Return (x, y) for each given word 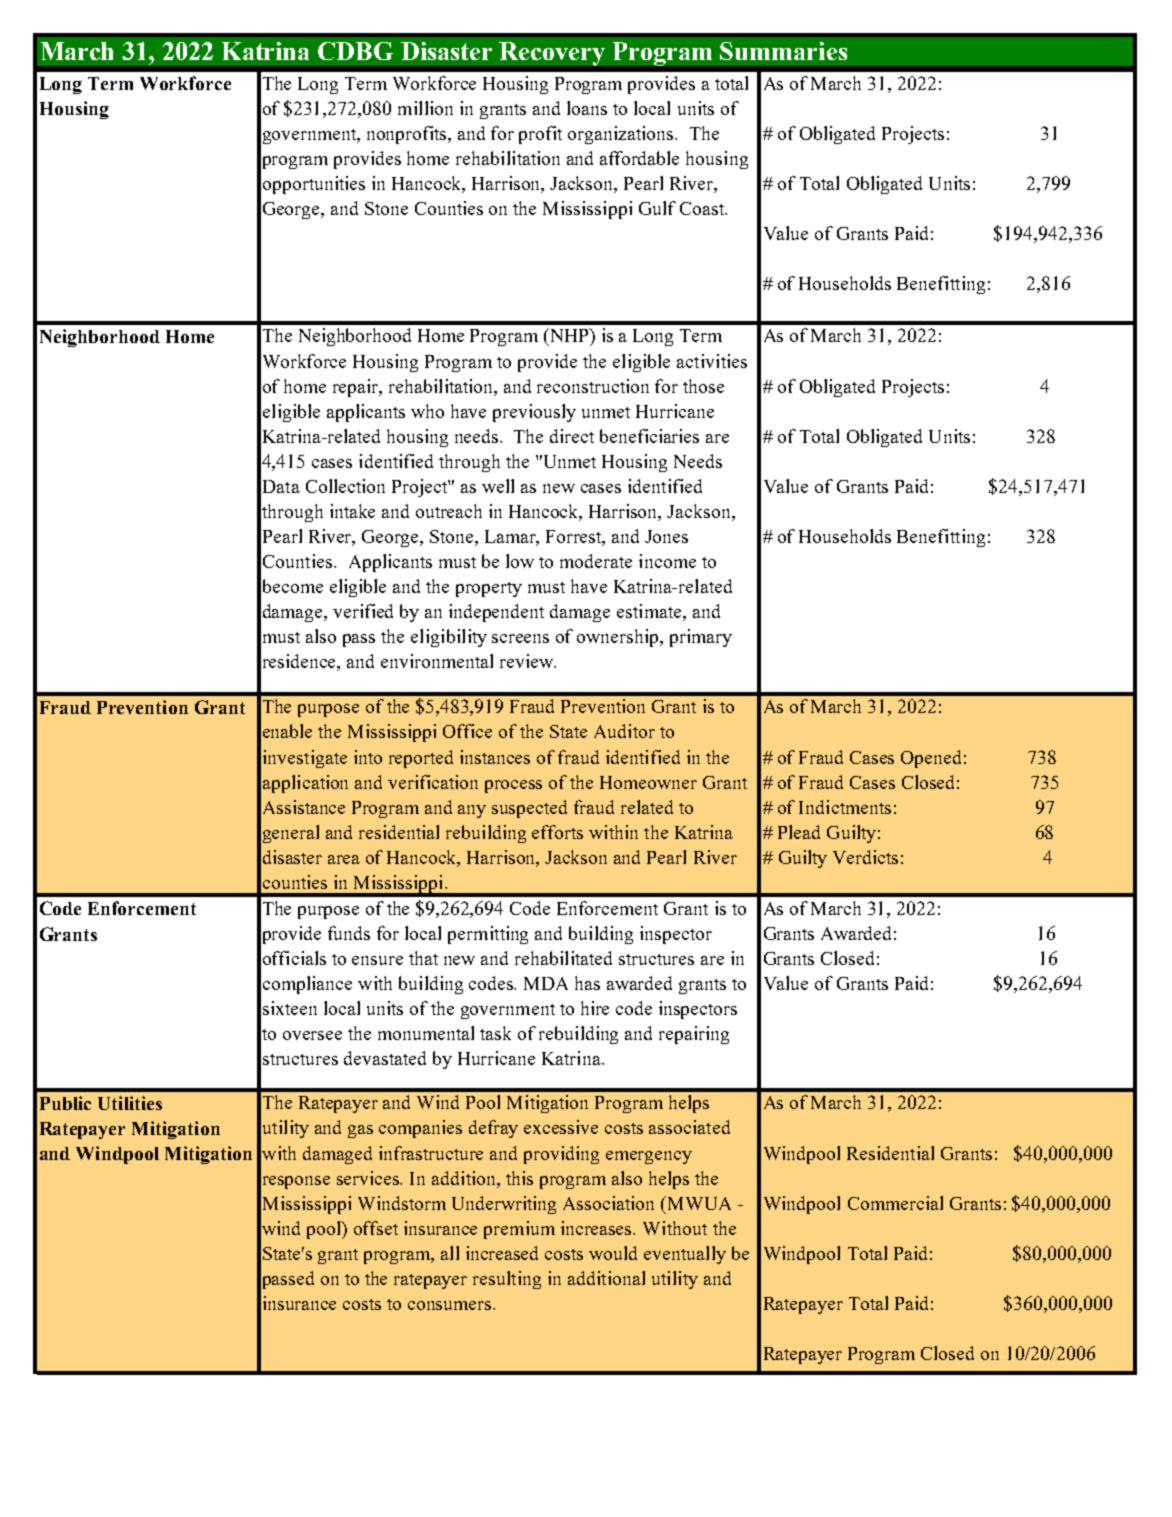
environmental (437, 661)
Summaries (783, 51)
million (425, 108)
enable (287, 731)
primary (701, 638)
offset (376, 1228)
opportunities (314, 185)
